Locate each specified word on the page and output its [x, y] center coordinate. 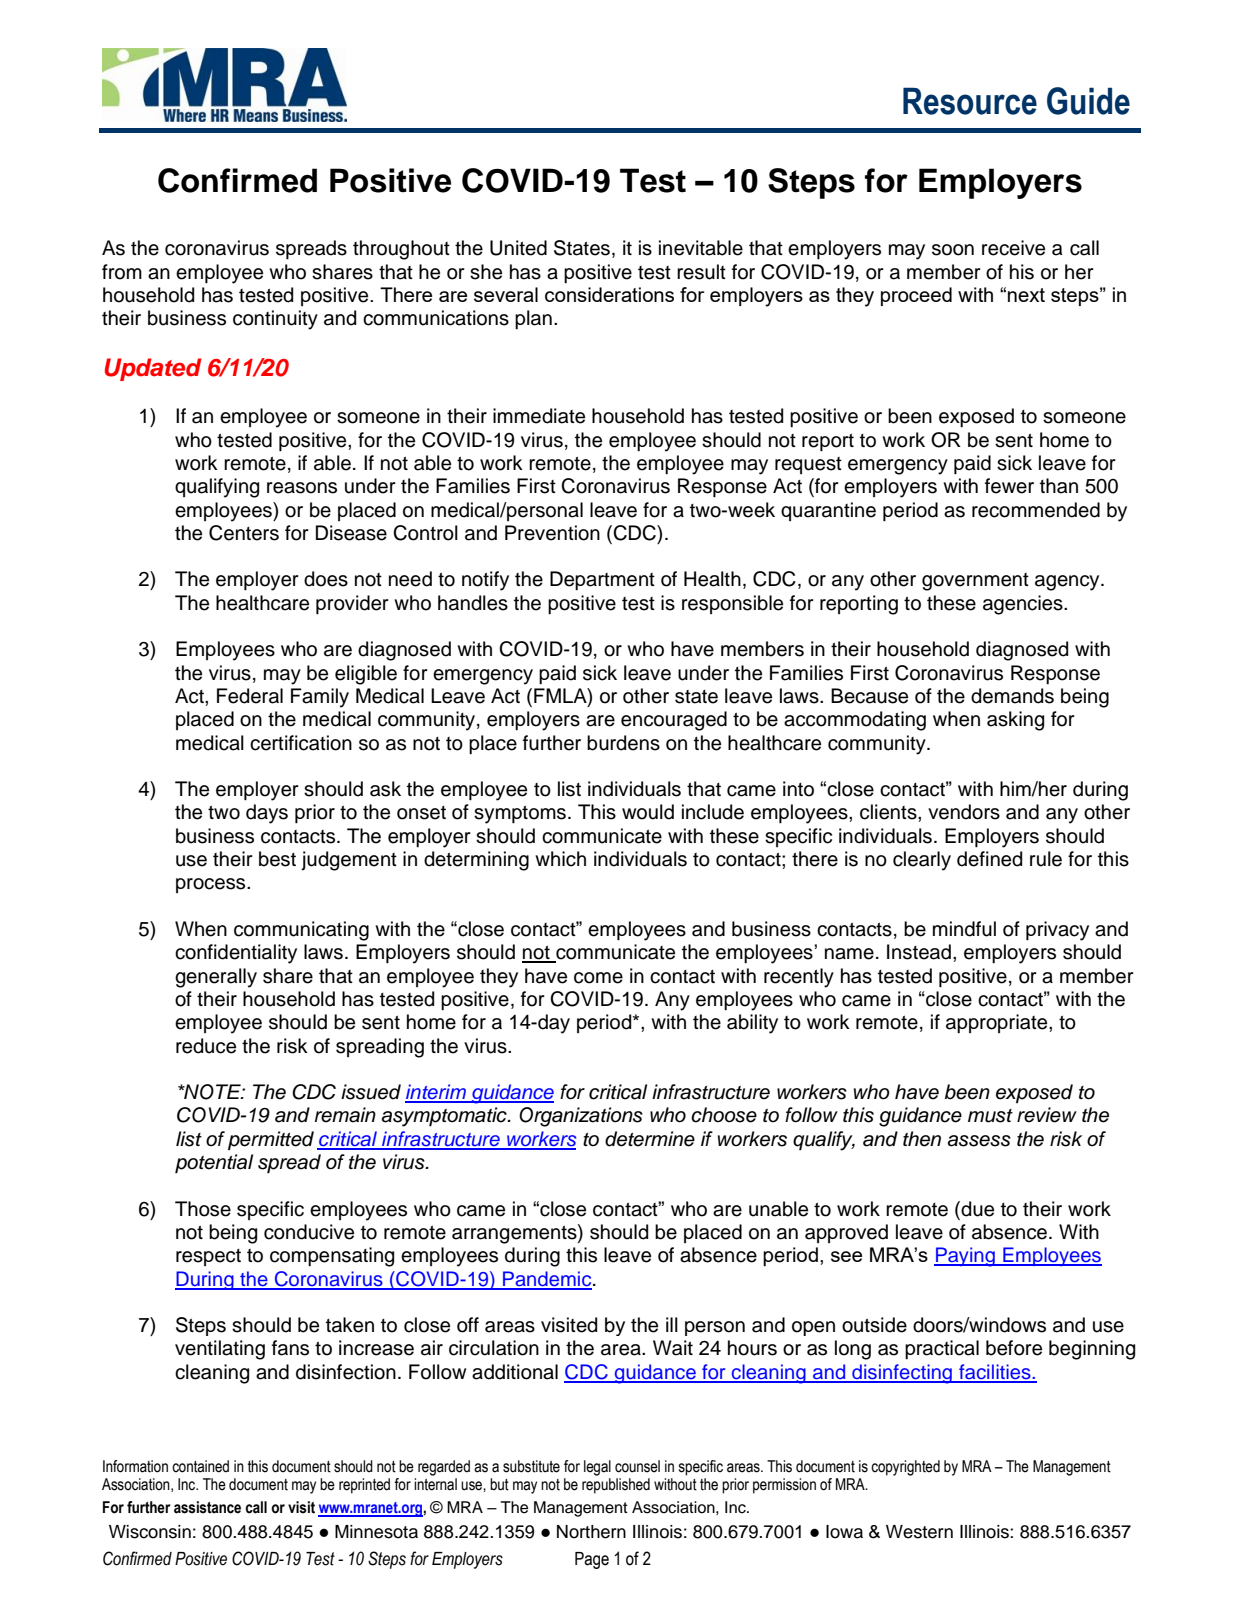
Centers [244, 533]
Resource [970, 101]
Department [602, 580]
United [518, 248]
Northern [591, 1532]
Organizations [581, 1117]
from [122, 272]
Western [919, 1532]
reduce [206, 1046]
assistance [207, 1507]
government [975, 582]
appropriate [998, 1023]
